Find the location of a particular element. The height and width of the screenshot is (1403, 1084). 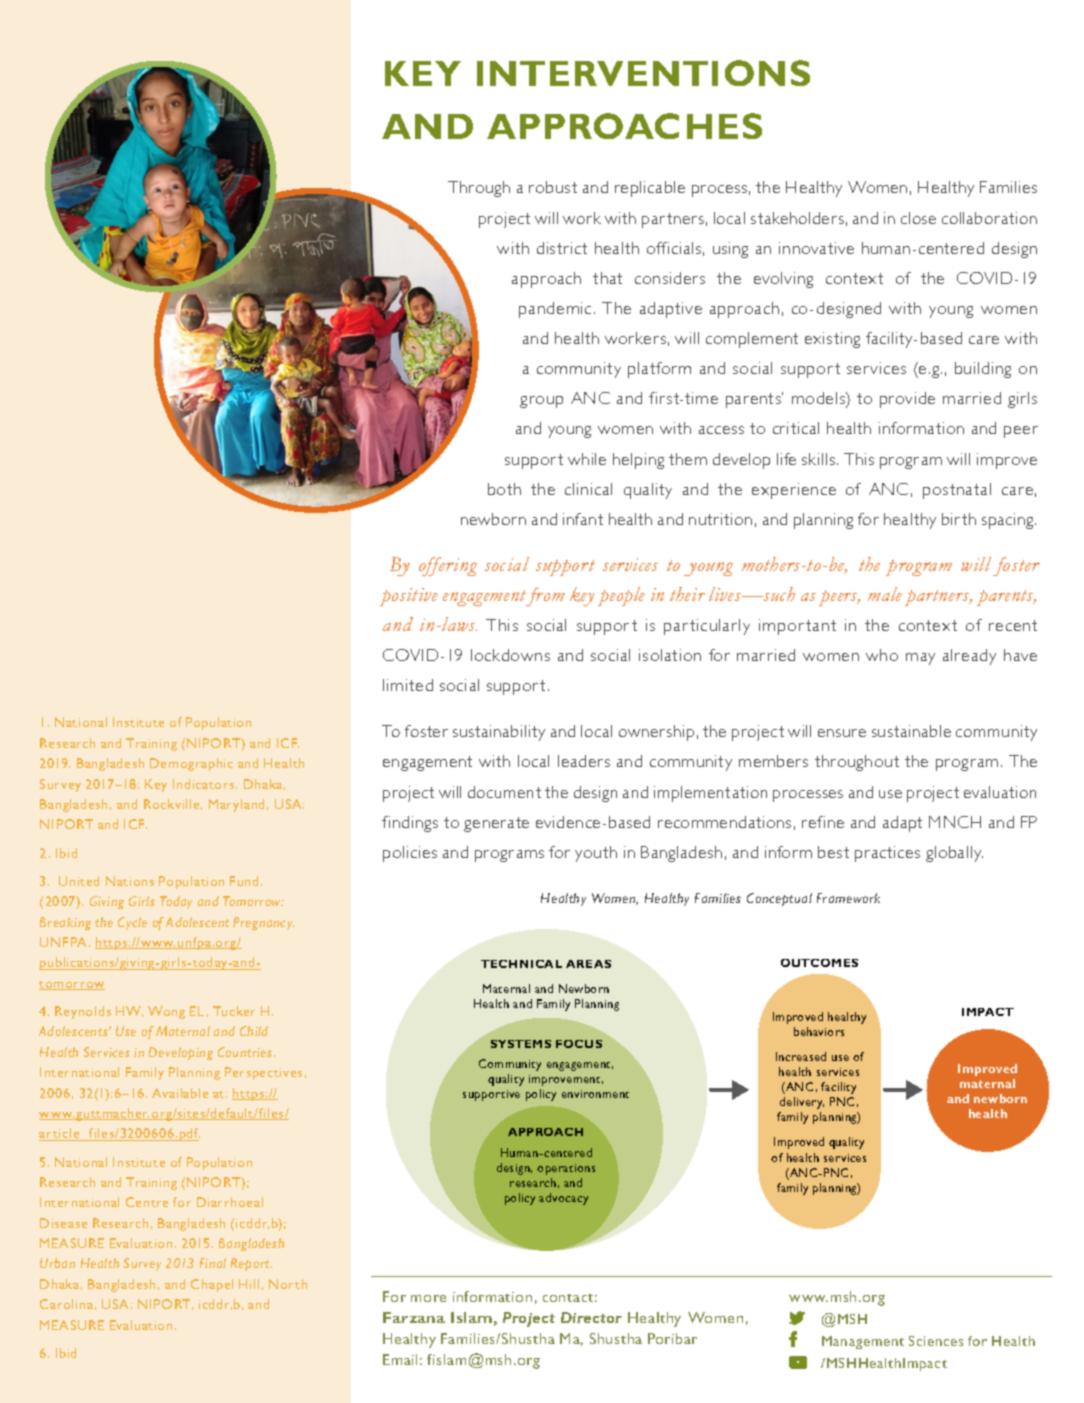

both is located at coordinates (504, 489).
